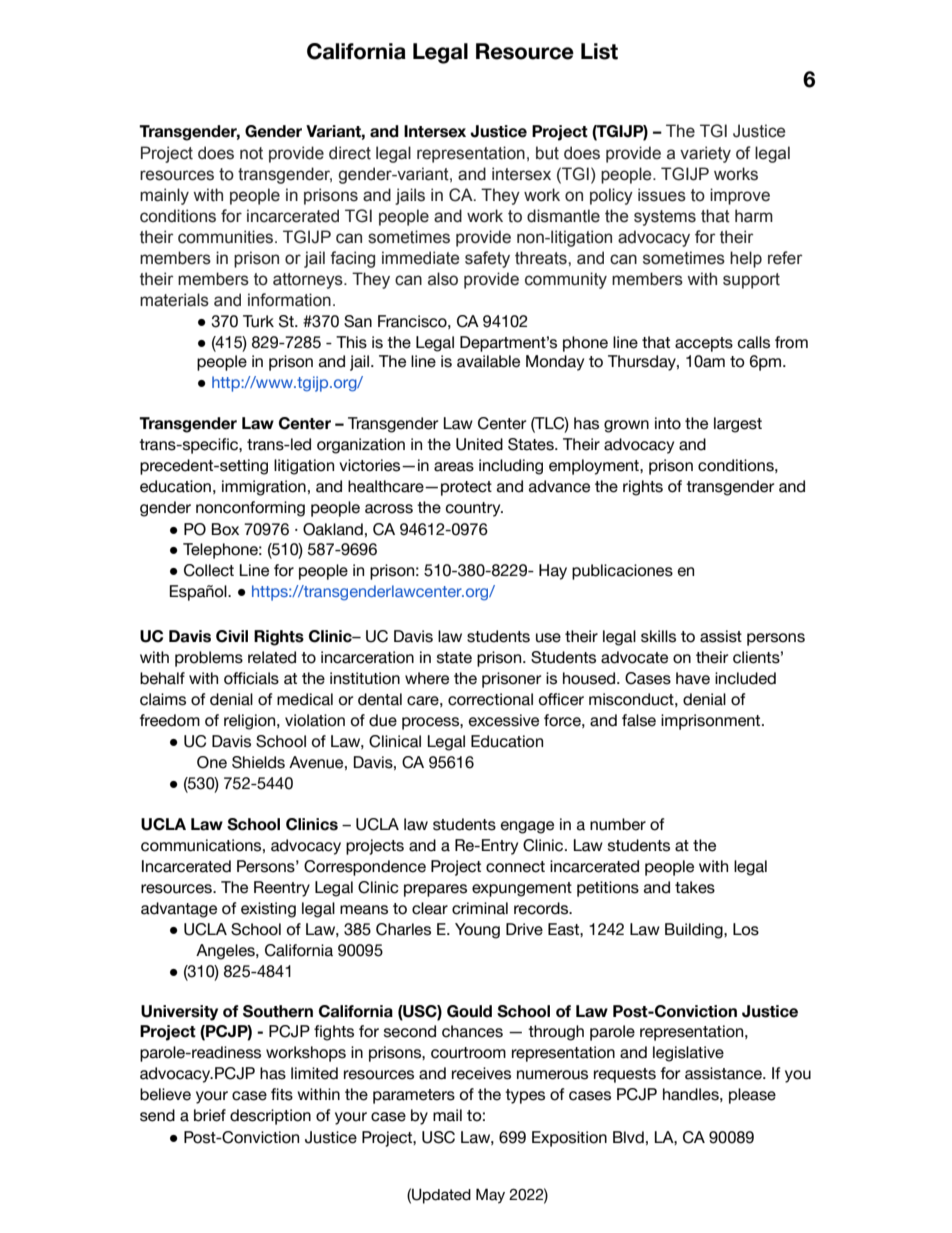 The height and width of the document is (1233, 952). I want to click on takes, so click(695, 887).
